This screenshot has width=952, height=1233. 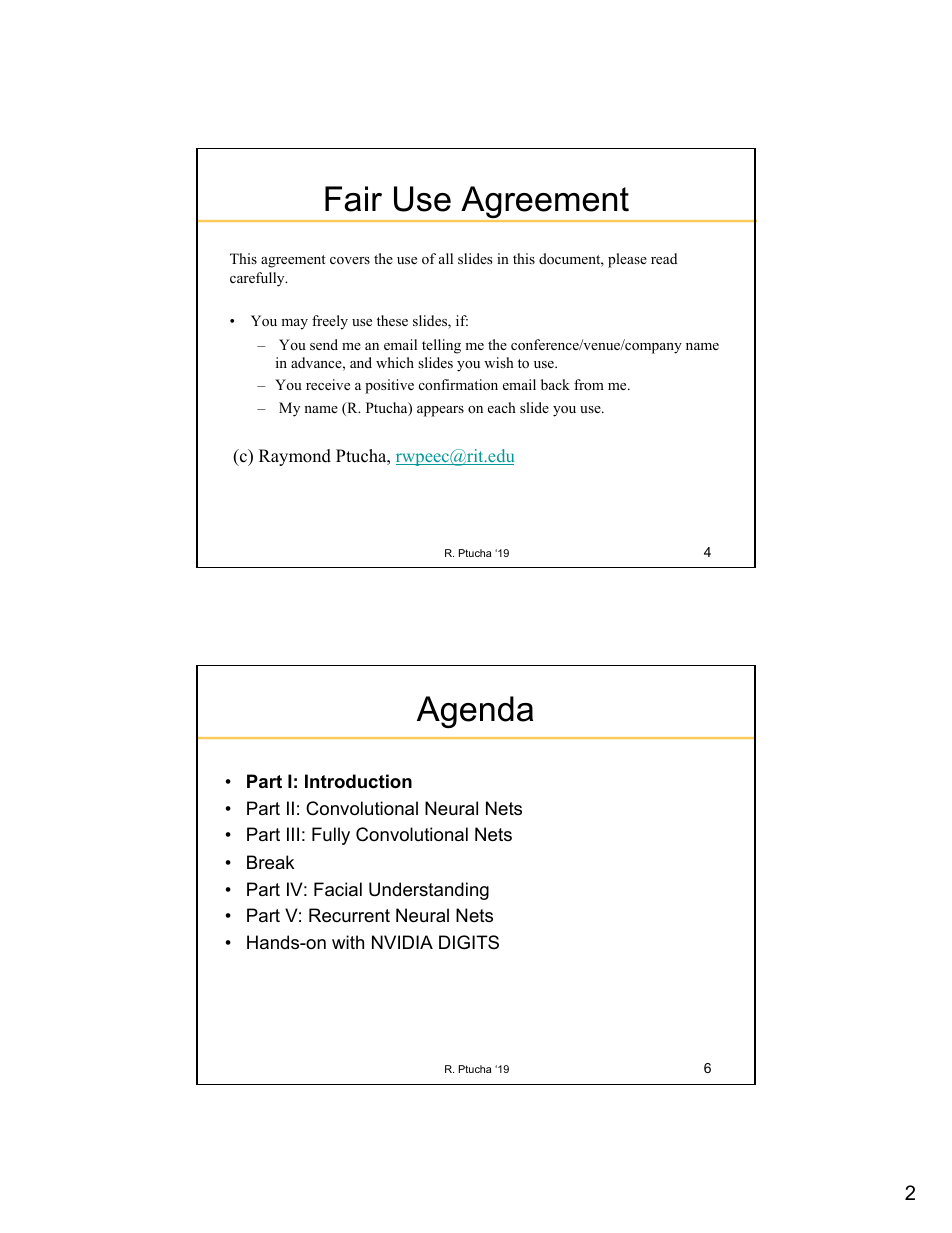 What do you see at coordinates (295, 457) in the screenshot?
I see `Raymond` at bounding box center [295, 457].
